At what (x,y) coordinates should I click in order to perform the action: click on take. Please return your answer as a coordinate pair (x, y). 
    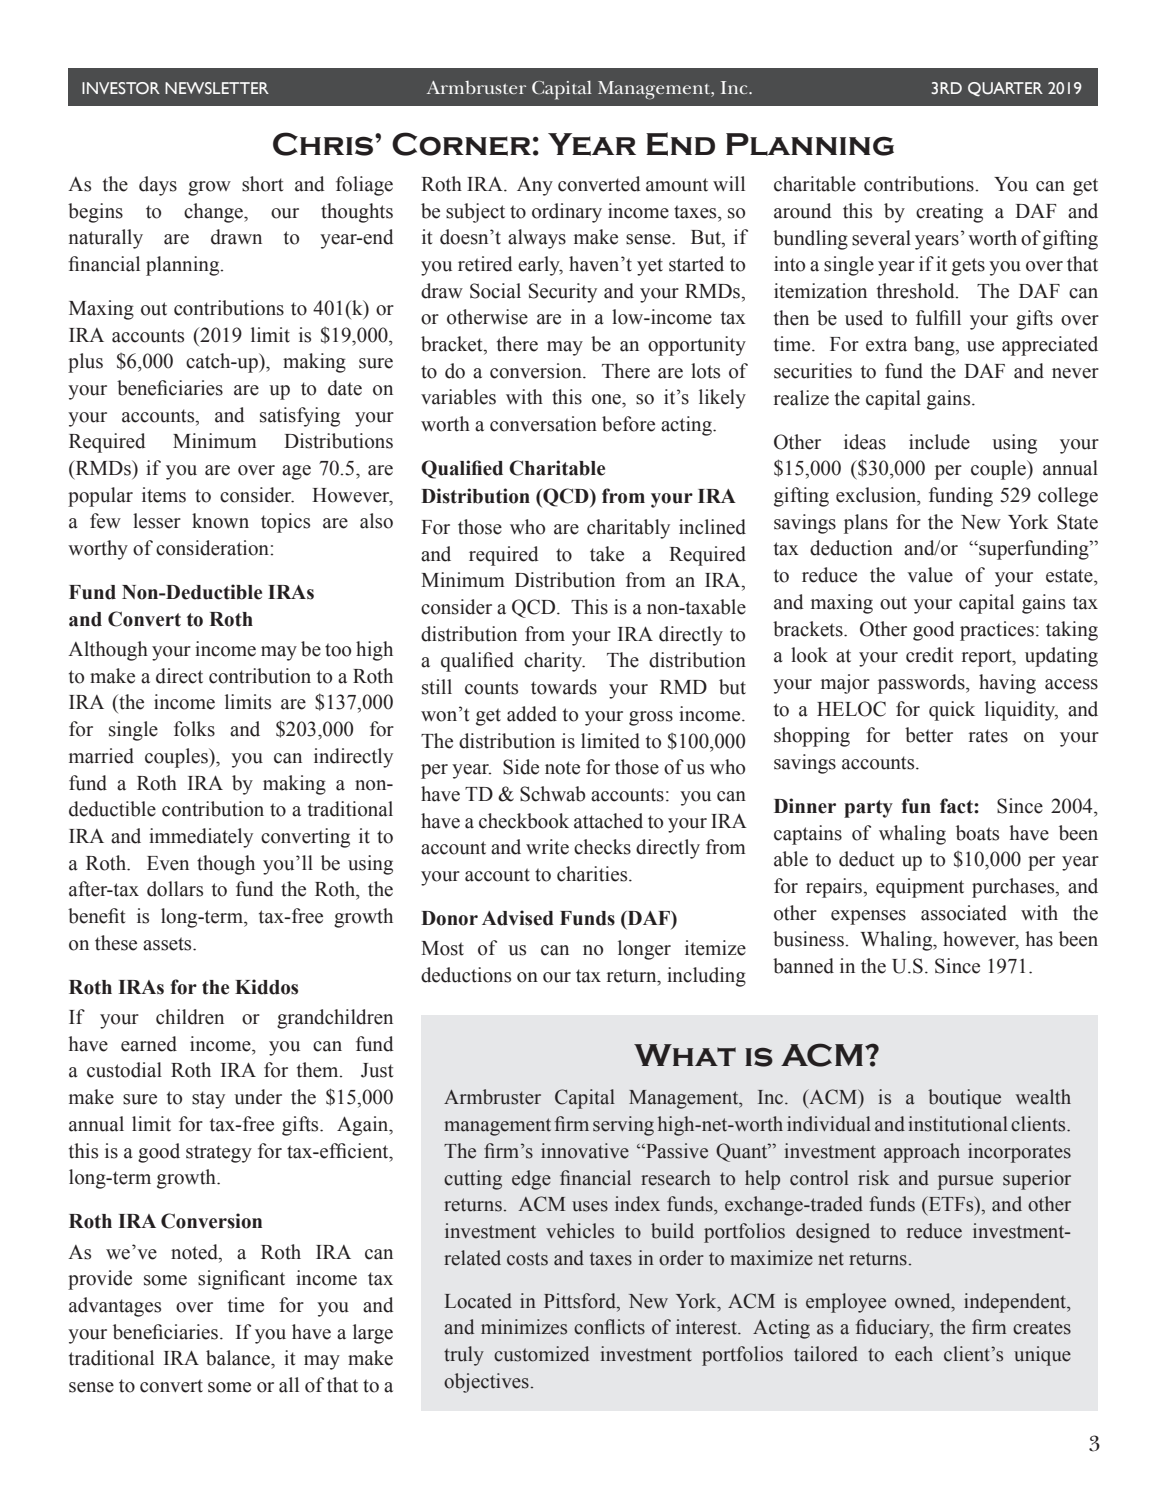
    Looking at the image, I should click on (607, 554).
